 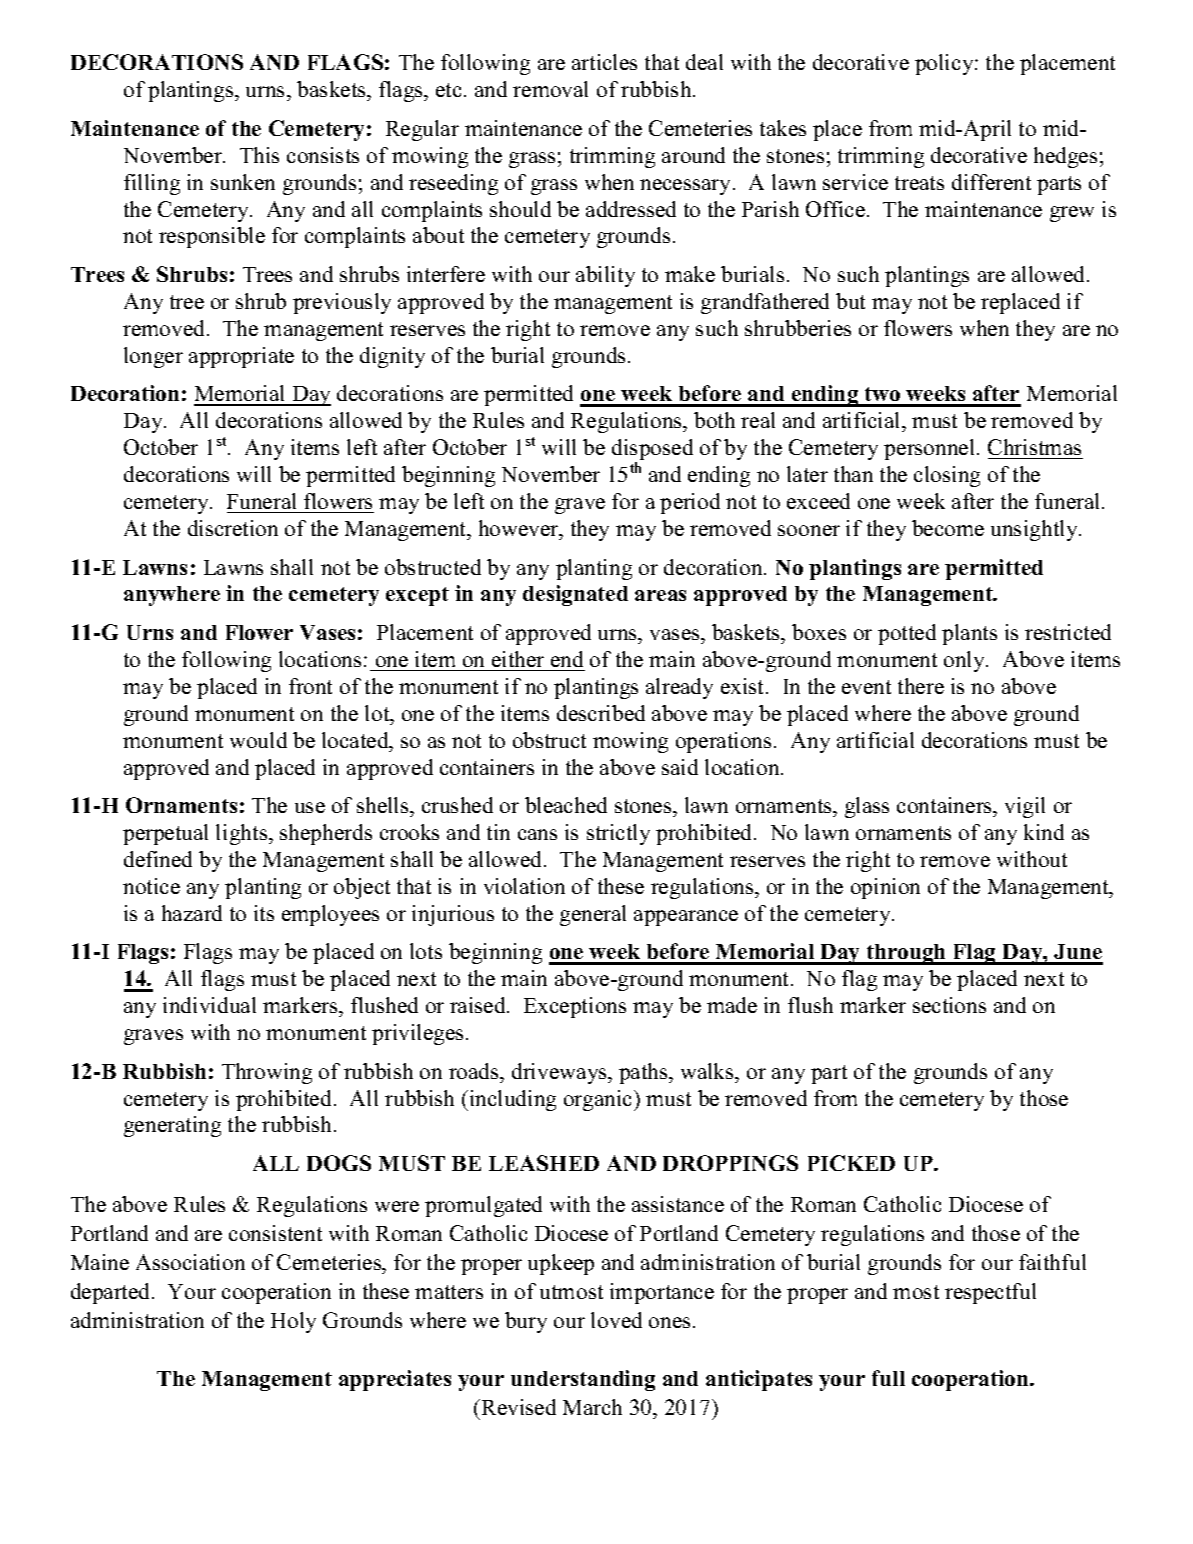 What do you see at coordinates (583, 1380) in the page?
I see `understanding` at bounding box center [583, 1380].
